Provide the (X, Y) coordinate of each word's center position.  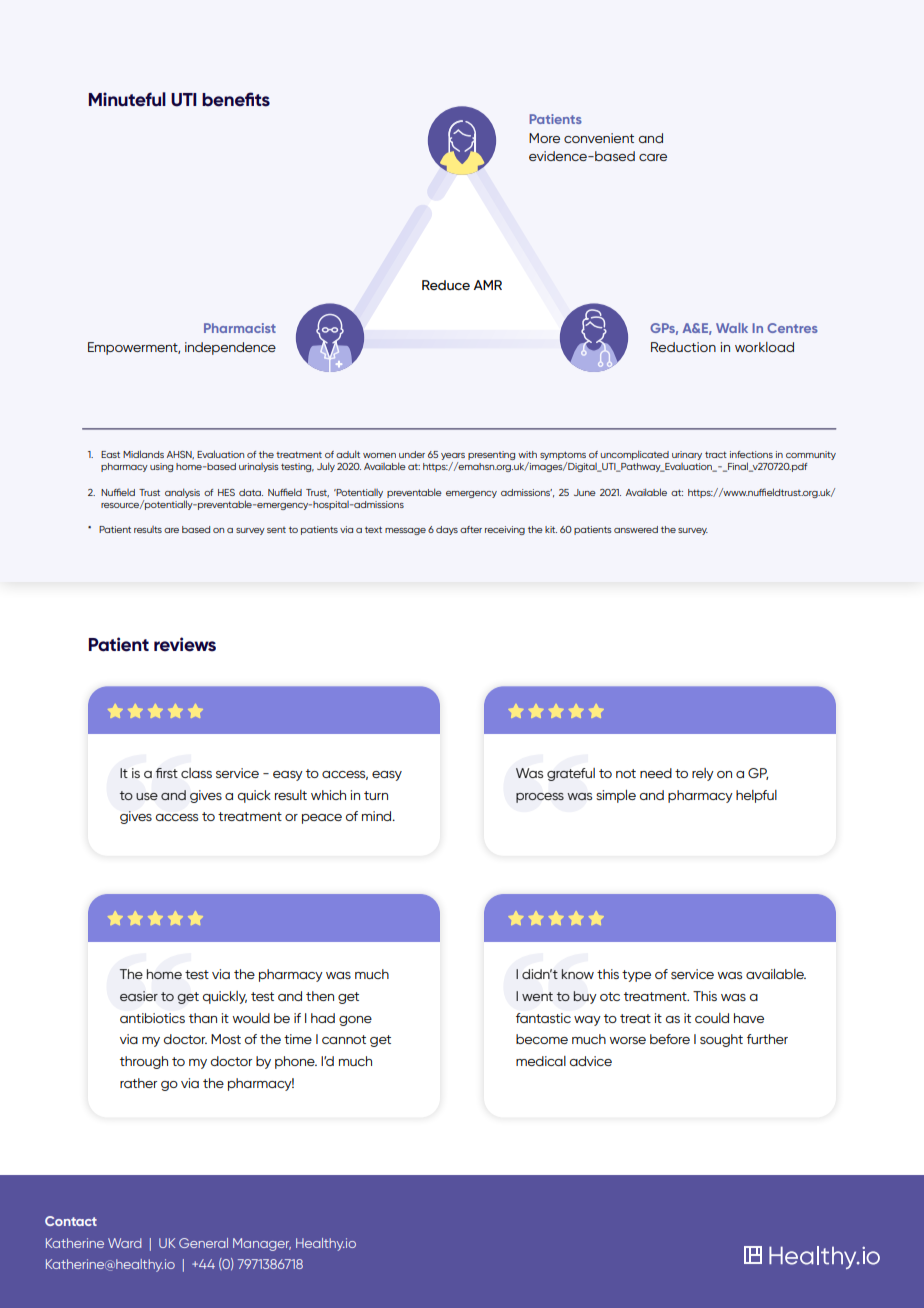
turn (376, 795)
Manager (262, 1244)
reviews (185, 644)
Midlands (143, 454)
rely (703, 774)
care (653, 157)
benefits (236, 99)
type (636, 976)
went (537, 996)
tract (716, 454)
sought (721, 1040)
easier (139, 996)
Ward (125, 1243)
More (544, 138)
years (453, 458)
